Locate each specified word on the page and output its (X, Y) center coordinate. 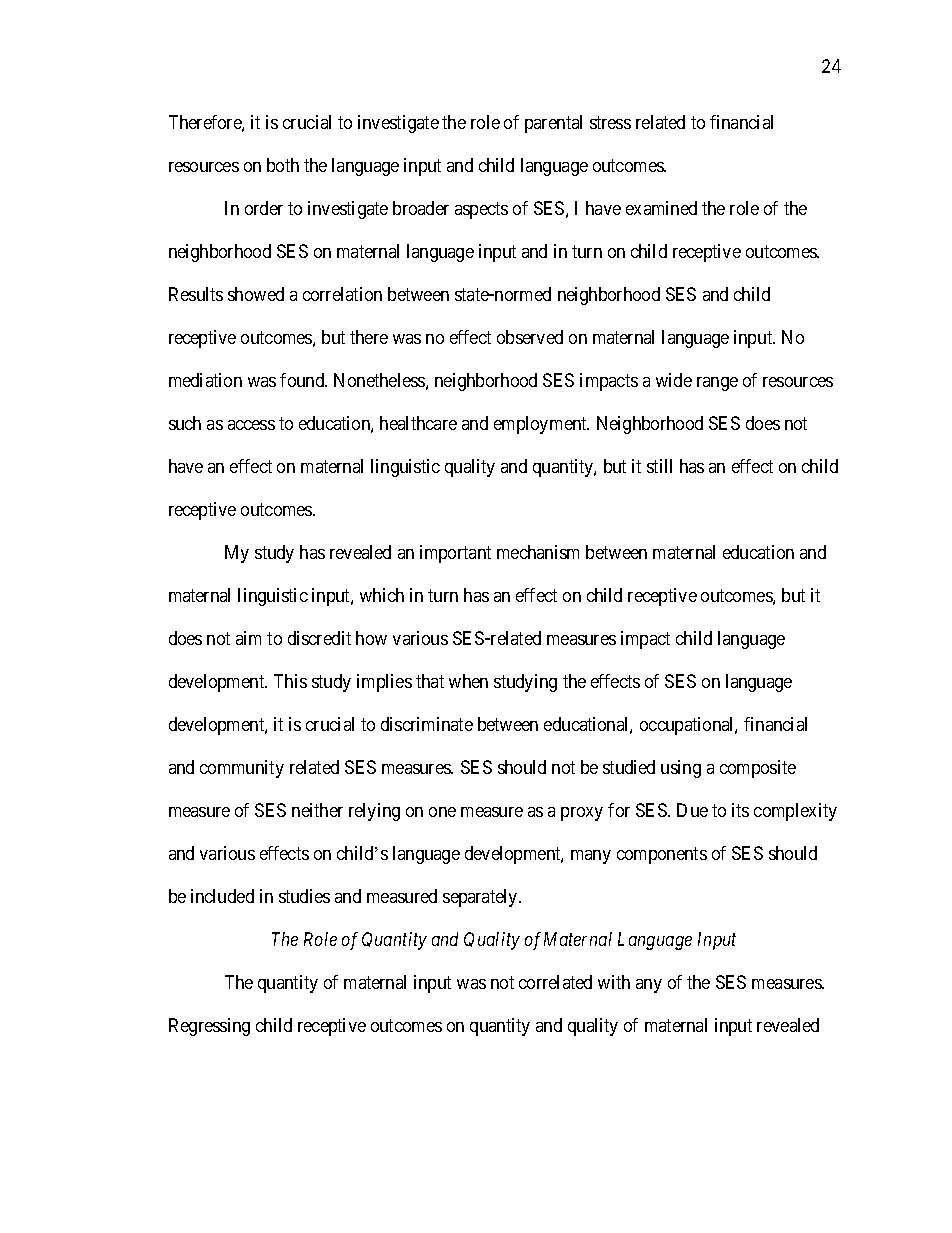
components (662, 855)
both (283, 165)
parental (553, 124)
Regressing (209, 1027)
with (614, 982)
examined (661, 208)
